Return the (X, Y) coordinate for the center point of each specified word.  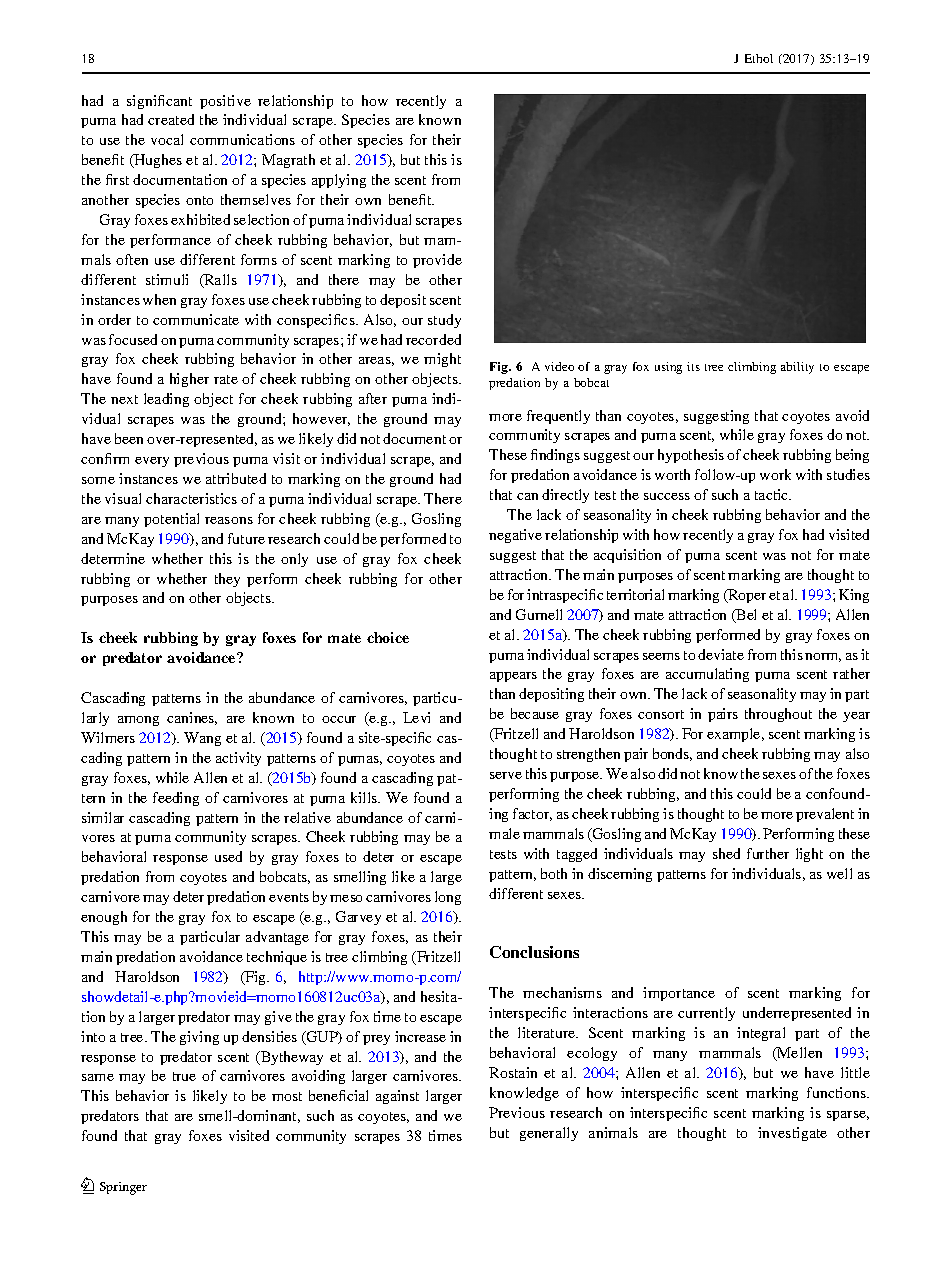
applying (339, 181)
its (693, 366)
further (768, 853)
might (442, 360)
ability (797, 368)
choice (388, 637)
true (184, 1076)
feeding (176, 799)
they (227, 580)
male (504, 833)
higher (189, 380)
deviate (721, 654)
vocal (167, 139)
